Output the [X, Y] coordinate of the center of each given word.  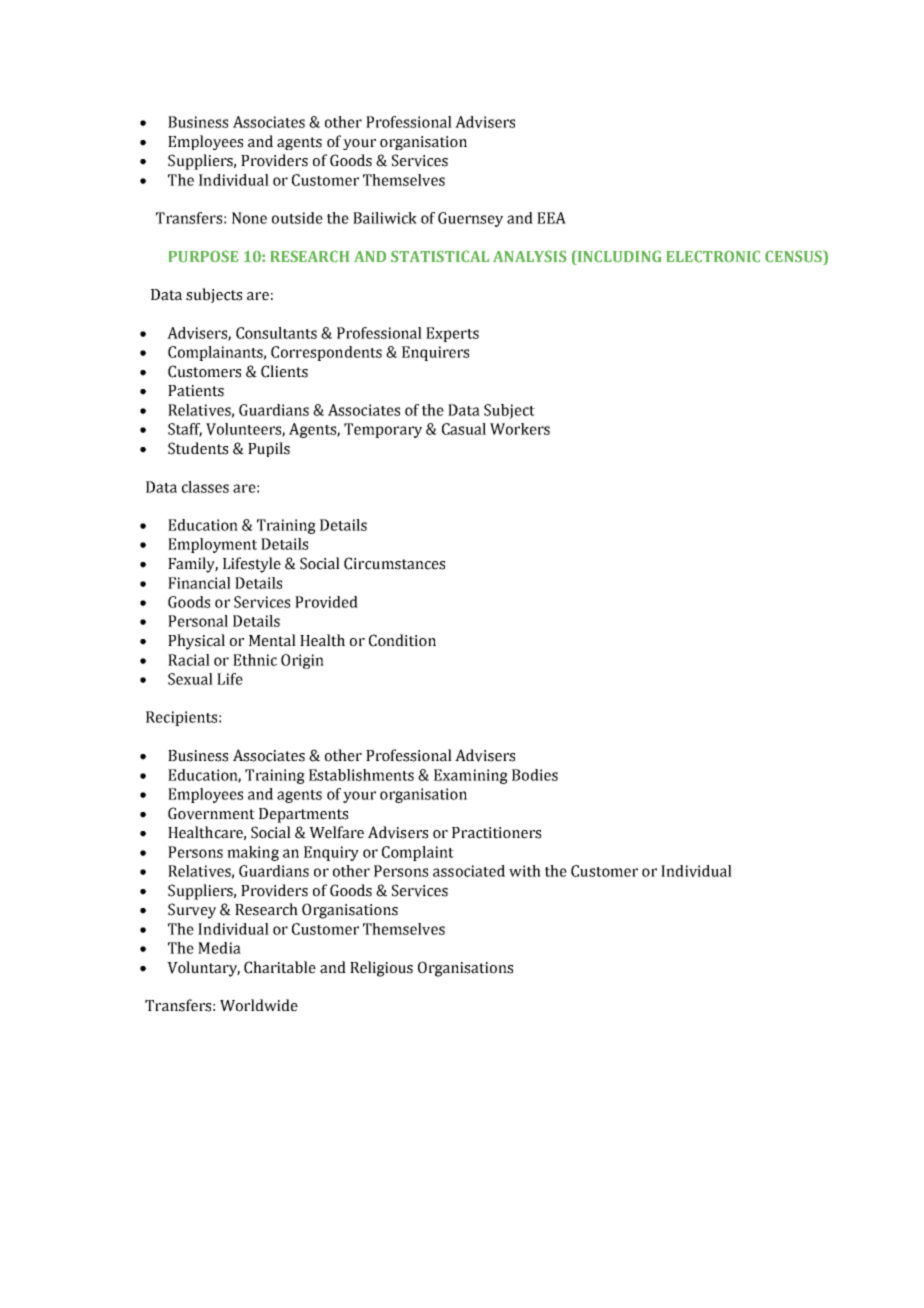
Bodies [535, 775]
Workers [520, 429]
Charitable [280, 967]
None [249, 218]
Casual [464, 429]
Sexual [190, 679]
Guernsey [470, 219]
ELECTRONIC [713, 256]
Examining [471, 776]
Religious [381, 969]
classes [205, 487]
